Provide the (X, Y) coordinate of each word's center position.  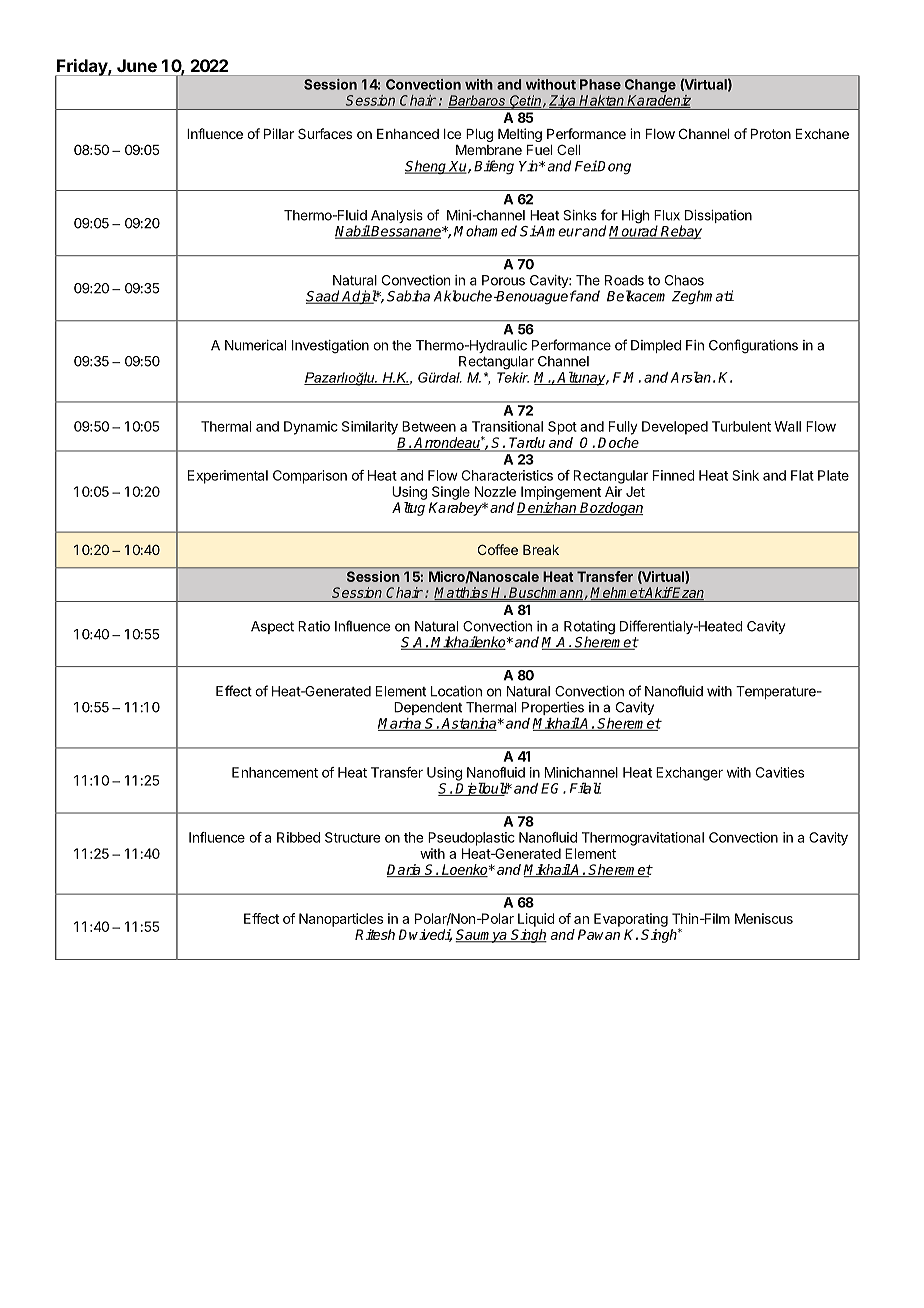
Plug (479, 135)
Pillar (279, 133)
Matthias (462, 593)
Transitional (507, 426)
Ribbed (298, 837)
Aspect (272, 627)
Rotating (589, 629)
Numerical (255, 345)
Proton (771, 134)
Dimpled (656, 346)
